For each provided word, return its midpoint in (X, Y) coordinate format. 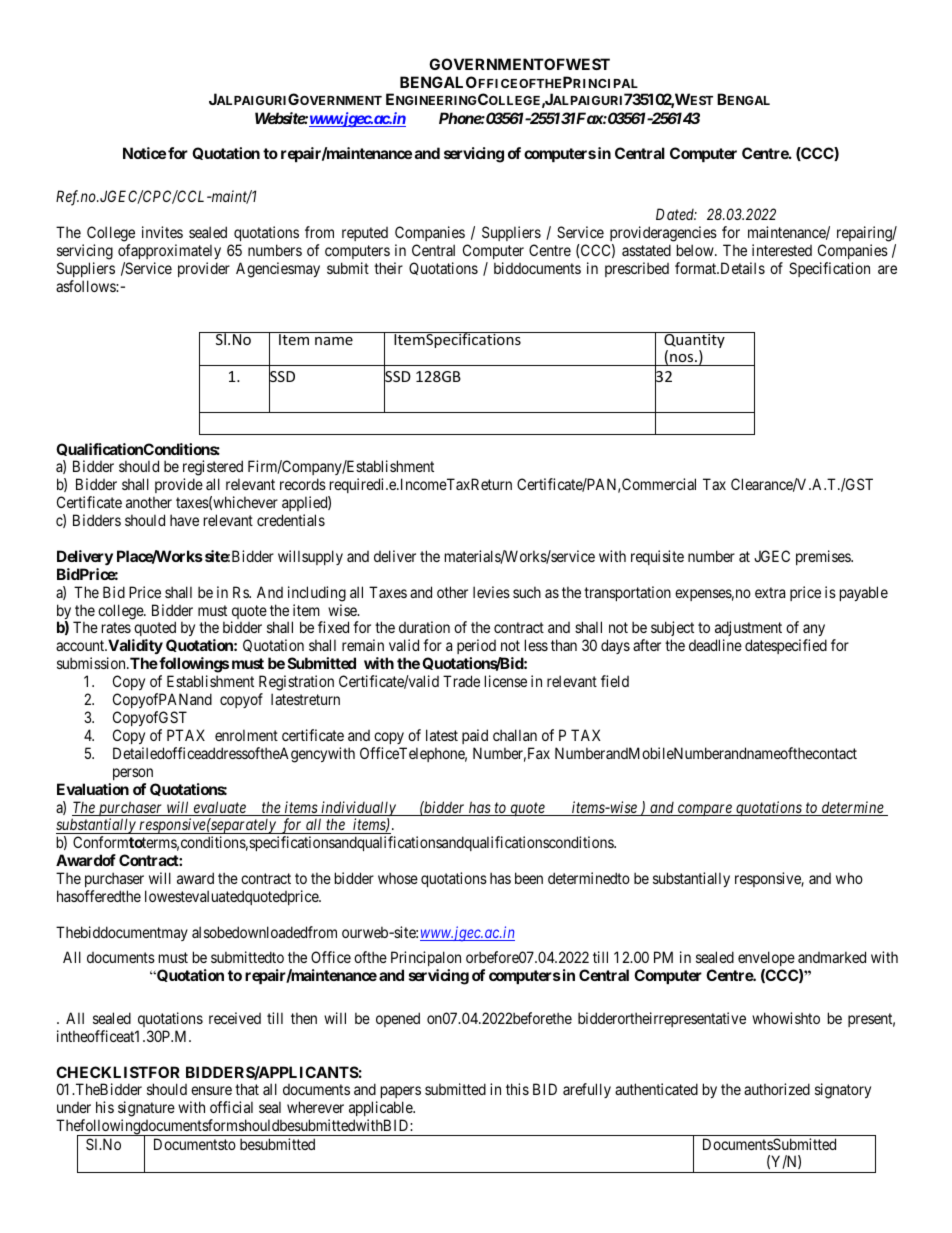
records (303, 484)
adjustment (748, 630)
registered (213, 469)
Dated (676, 214)
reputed (365, 234)
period (476, 648)
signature (146, 1109)
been (529, 878)
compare (705, 810)
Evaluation (93, 789)
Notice (144, 153)
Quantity (694, 341)
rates (116, 628)
